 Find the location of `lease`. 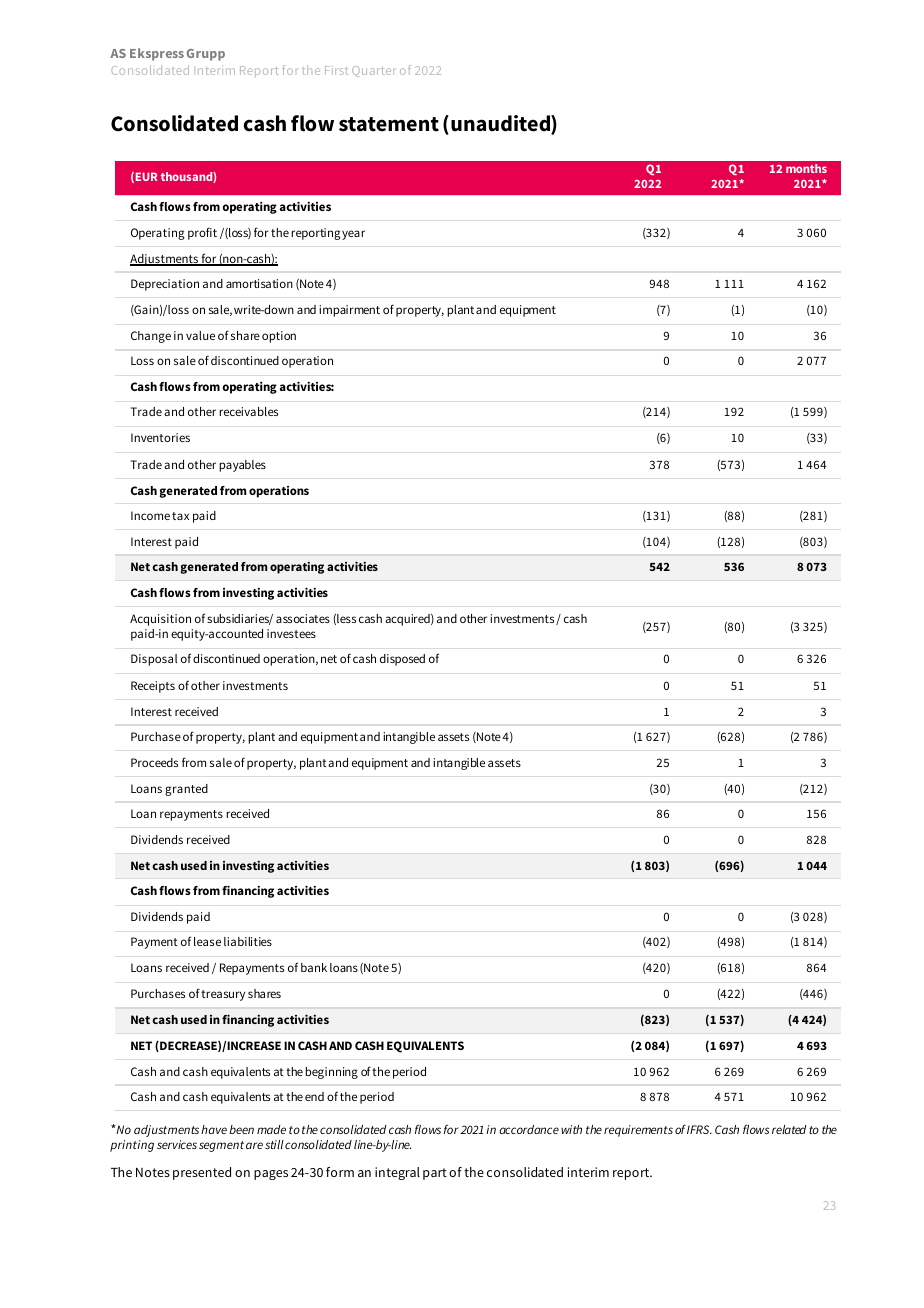

lease is located at coordinates (207, 941).
